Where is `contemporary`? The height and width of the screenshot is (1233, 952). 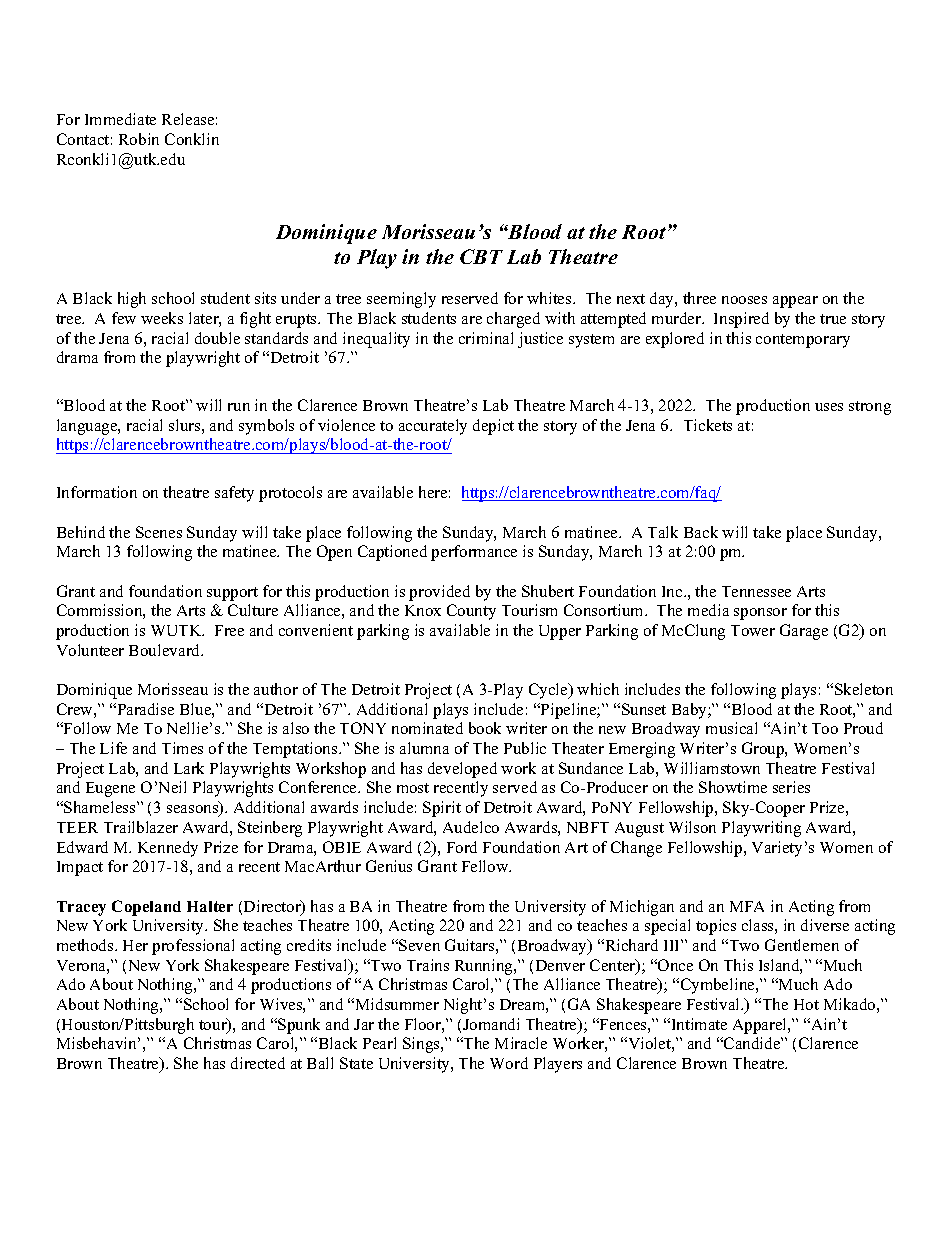 contemporary is located at coordinates (803, 341).
